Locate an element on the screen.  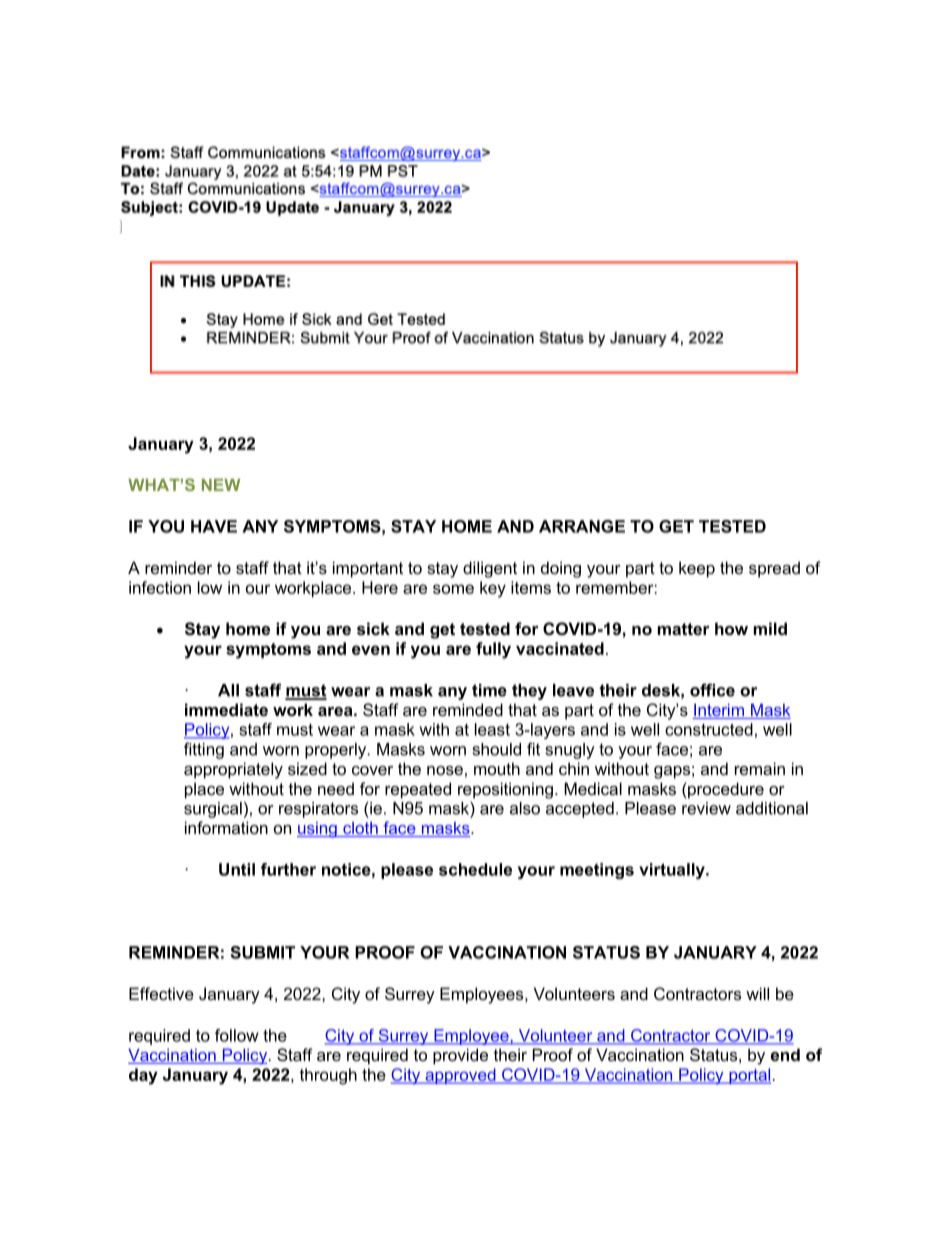
time is located at coordinates (489, 690).
